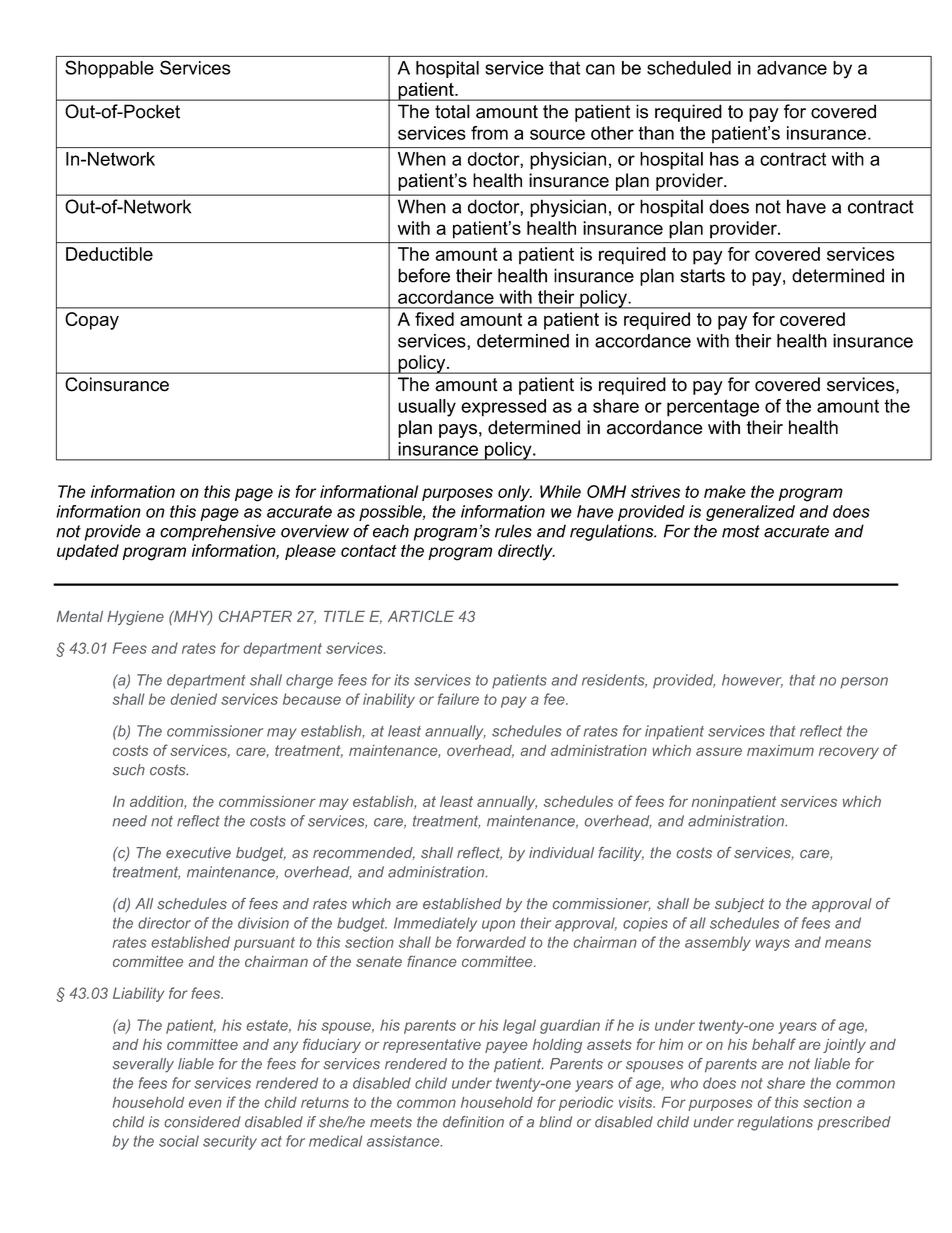  What do you see at coordinates (458, 699) in the page?
I see `failure` at bounding box center [458, 699].
